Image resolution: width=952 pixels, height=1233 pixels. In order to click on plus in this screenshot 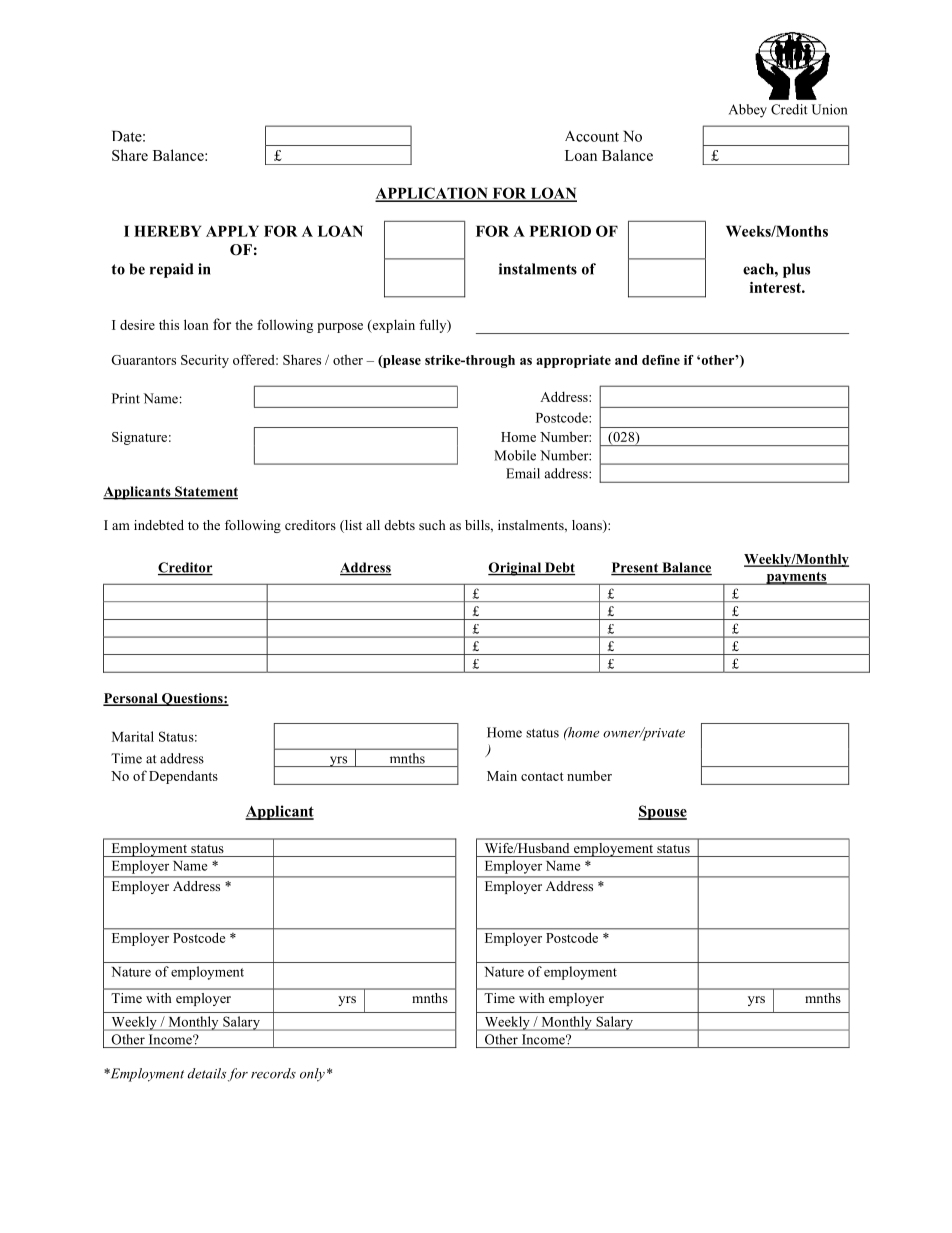, I will do `click(796, 270)`.
